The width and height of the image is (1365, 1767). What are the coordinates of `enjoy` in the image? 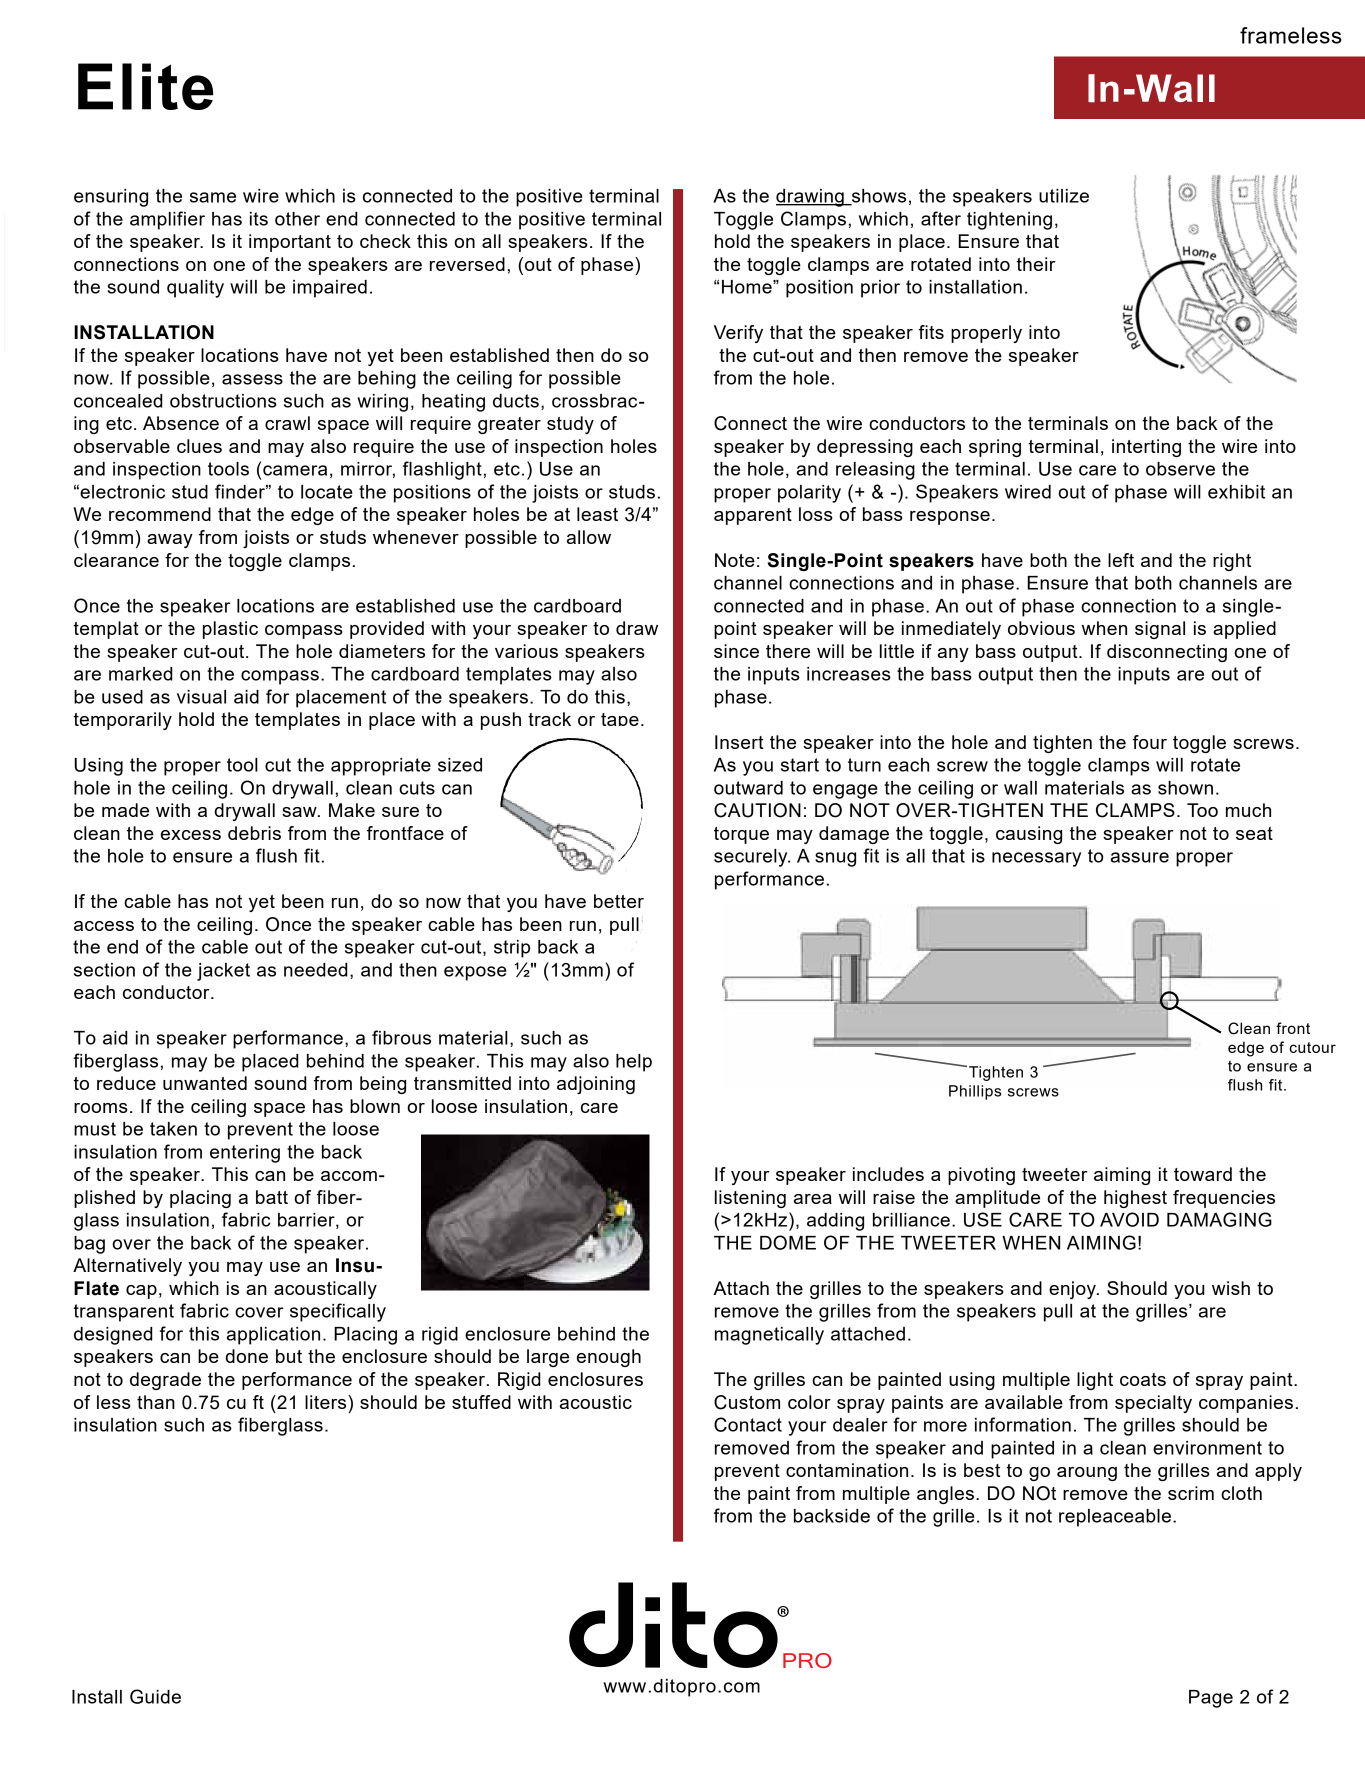 It's located at (1073, 1290).
